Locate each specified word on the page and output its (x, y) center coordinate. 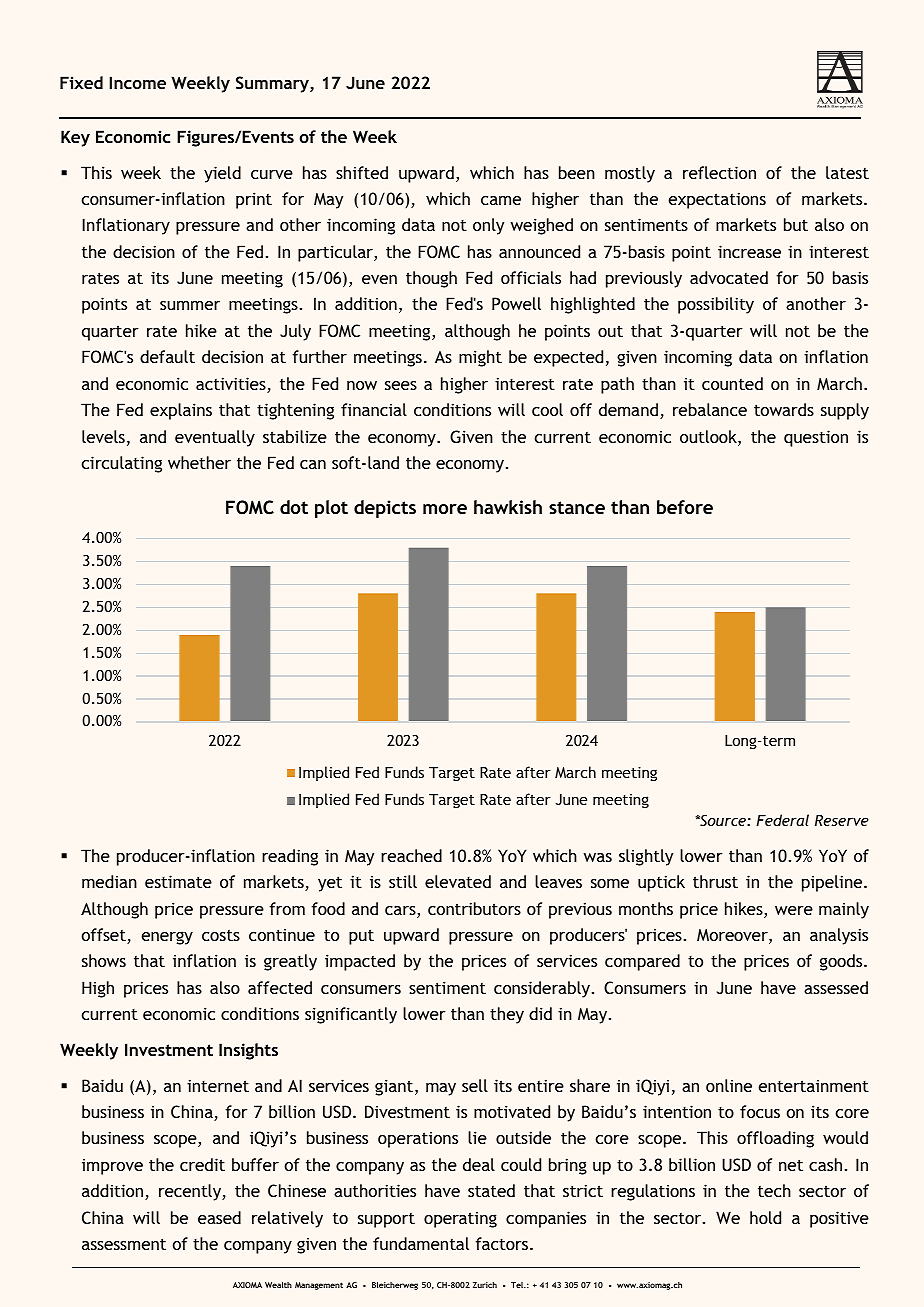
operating (460, 1220)
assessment (124, 1244)
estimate (178, 881)
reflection (719, 172)
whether (199, 462)
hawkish (508, 507)
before (685, 507)
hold (765, 1217)
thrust (715, 881)
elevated (458, 881)
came (501, 200)
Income (138, 82)
